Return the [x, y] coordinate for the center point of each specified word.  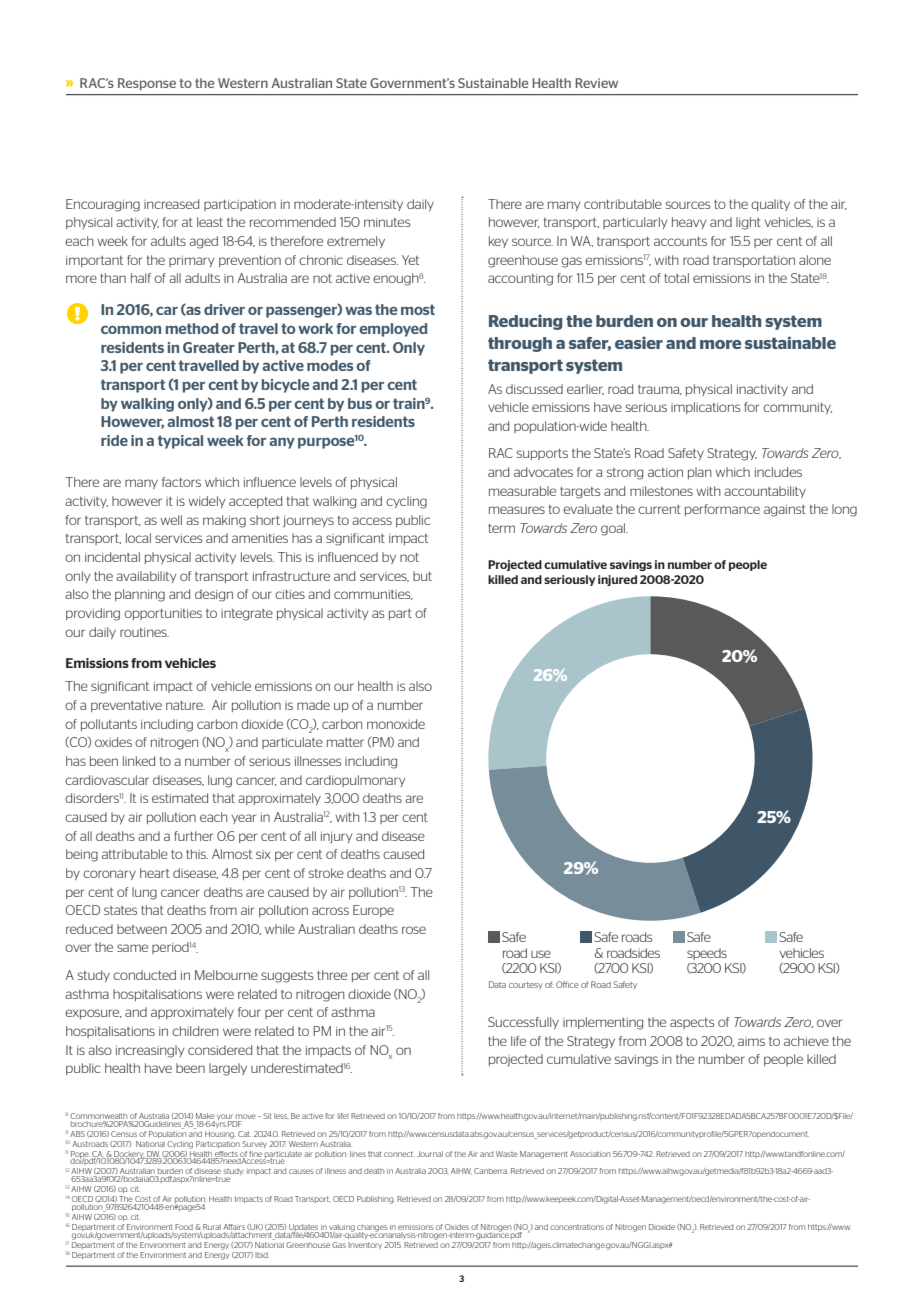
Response [147, 84]
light [748, 223]
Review [596, 83]
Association [590, 1154]
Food [184, 1227]
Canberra [491, 1171]
